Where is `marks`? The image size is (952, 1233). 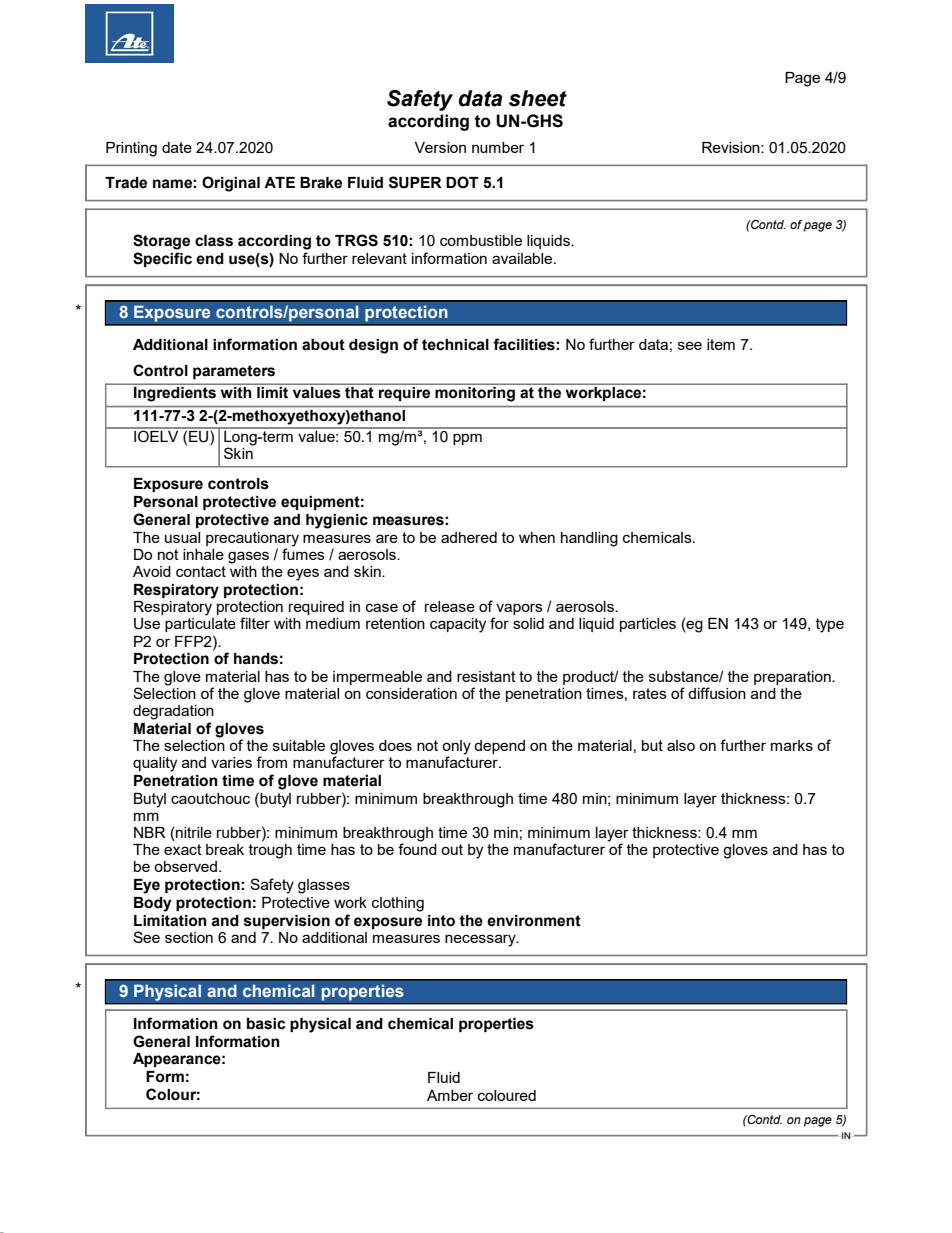
marks is located at coordinates (792, 745).
